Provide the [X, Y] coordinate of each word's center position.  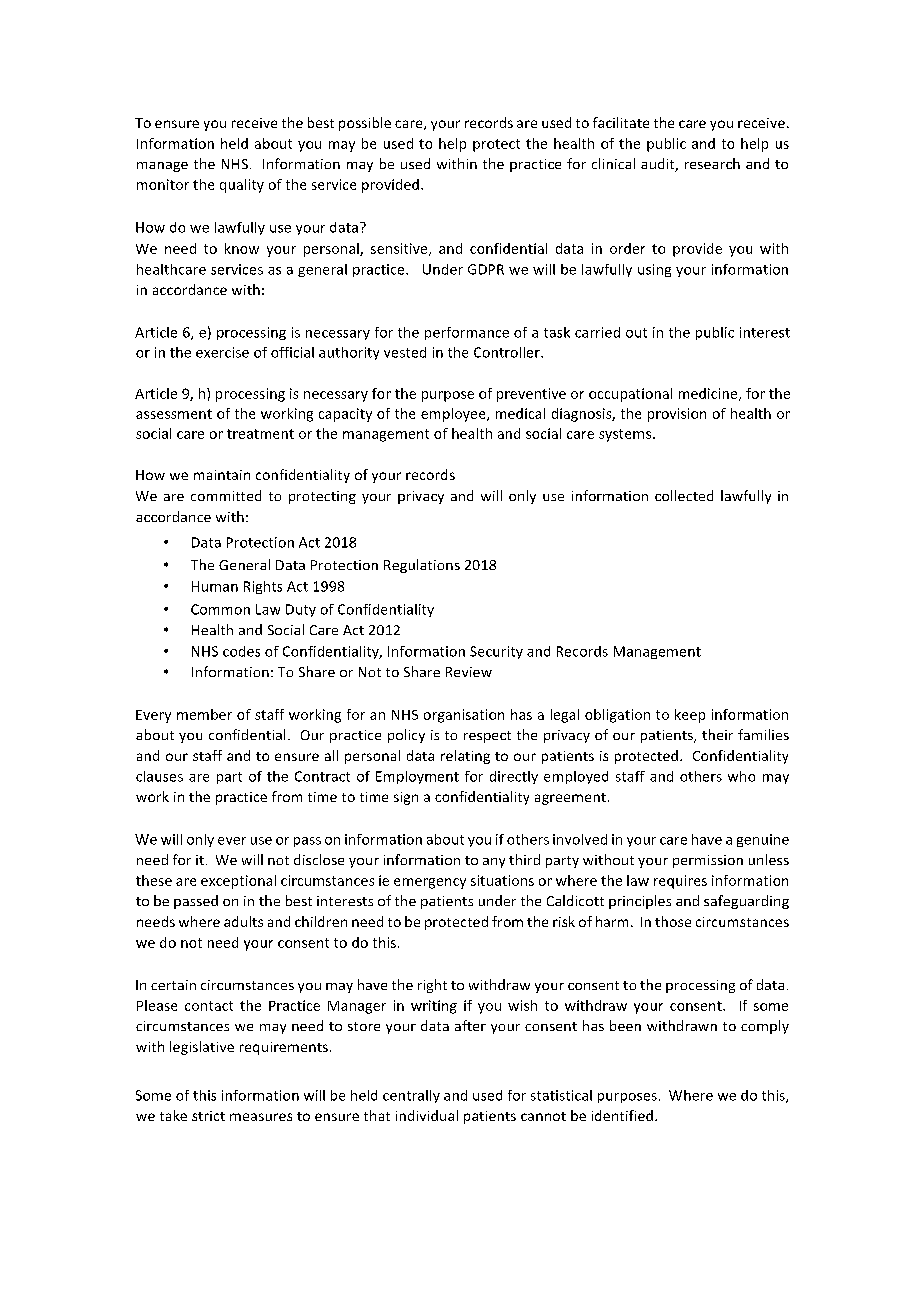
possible [365, 124]
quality [242, 186]
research [712, 163]
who [741, 776]
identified [622, 1115]
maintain [222, 475]
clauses [159, 776]
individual [427, 1115]
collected [684, 495]
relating [465, 757]
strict [208, 1116]
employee [454, 415]
